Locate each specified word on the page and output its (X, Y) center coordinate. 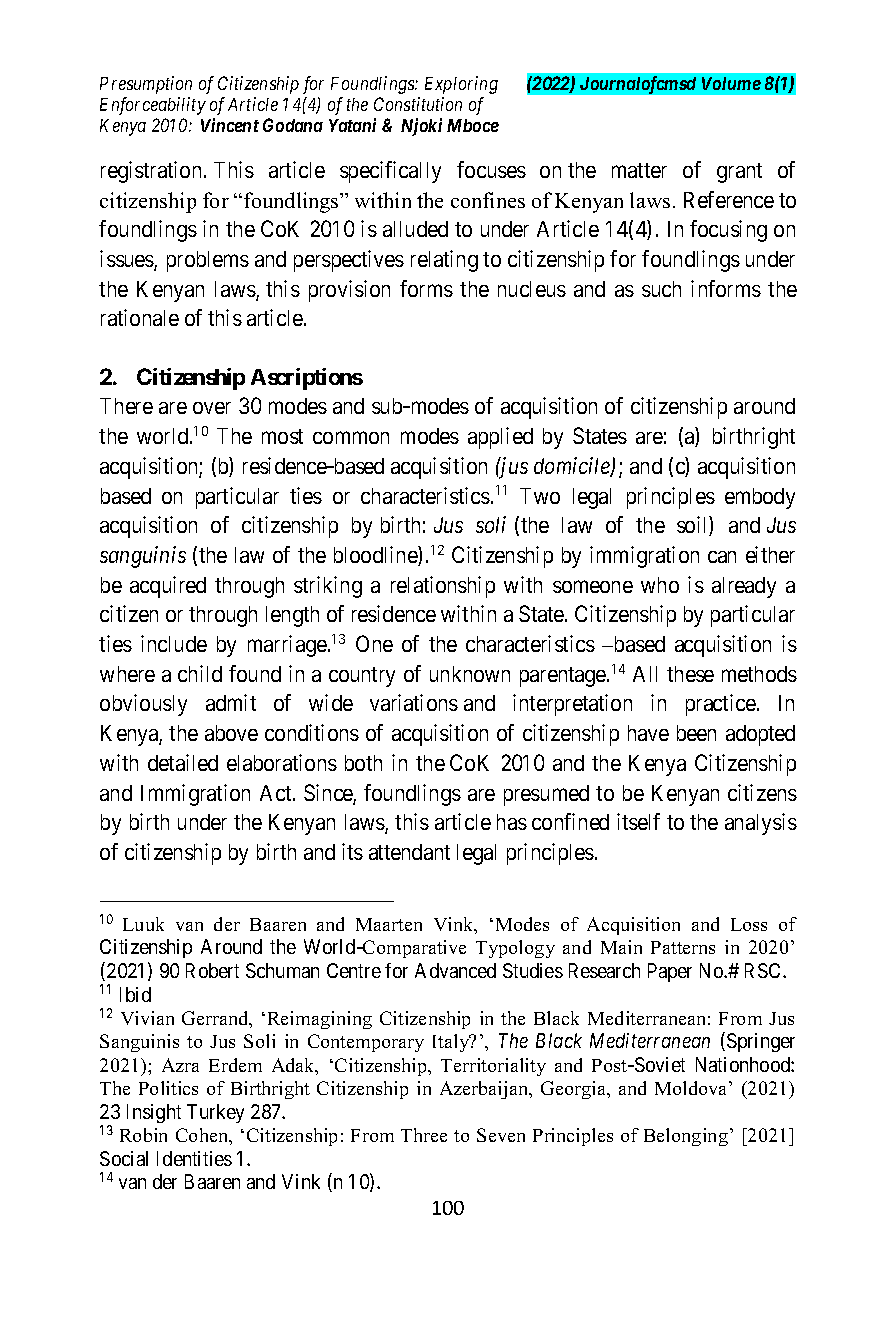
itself (638, 821)
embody (760, 498)
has (512, 822)
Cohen (203, 1136)
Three (424, 1135)
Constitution (418, 104)
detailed (183, 762)
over (212, 408)
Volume (731, 83)
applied (500, 438)
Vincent (230, 125)
